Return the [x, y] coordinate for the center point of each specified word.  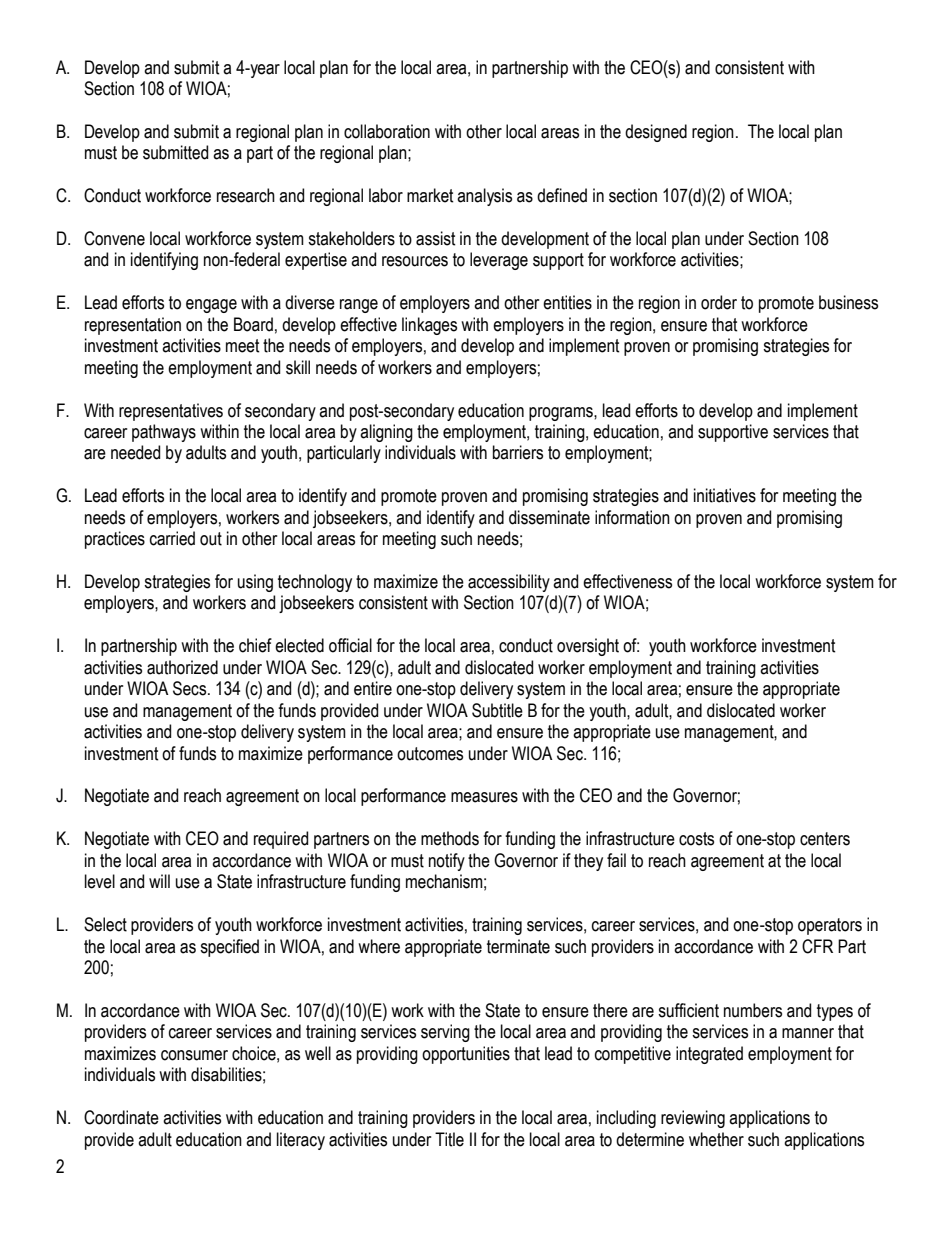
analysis [484, 197]
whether [716, 1139]
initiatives [725, 495]
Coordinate [121, 1117]
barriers [518, 452]
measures [484, 797]
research [246, 195]
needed [135, 452]
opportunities [466, 1055]
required [281, 840]
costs [696, 839]
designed [656, 133]
